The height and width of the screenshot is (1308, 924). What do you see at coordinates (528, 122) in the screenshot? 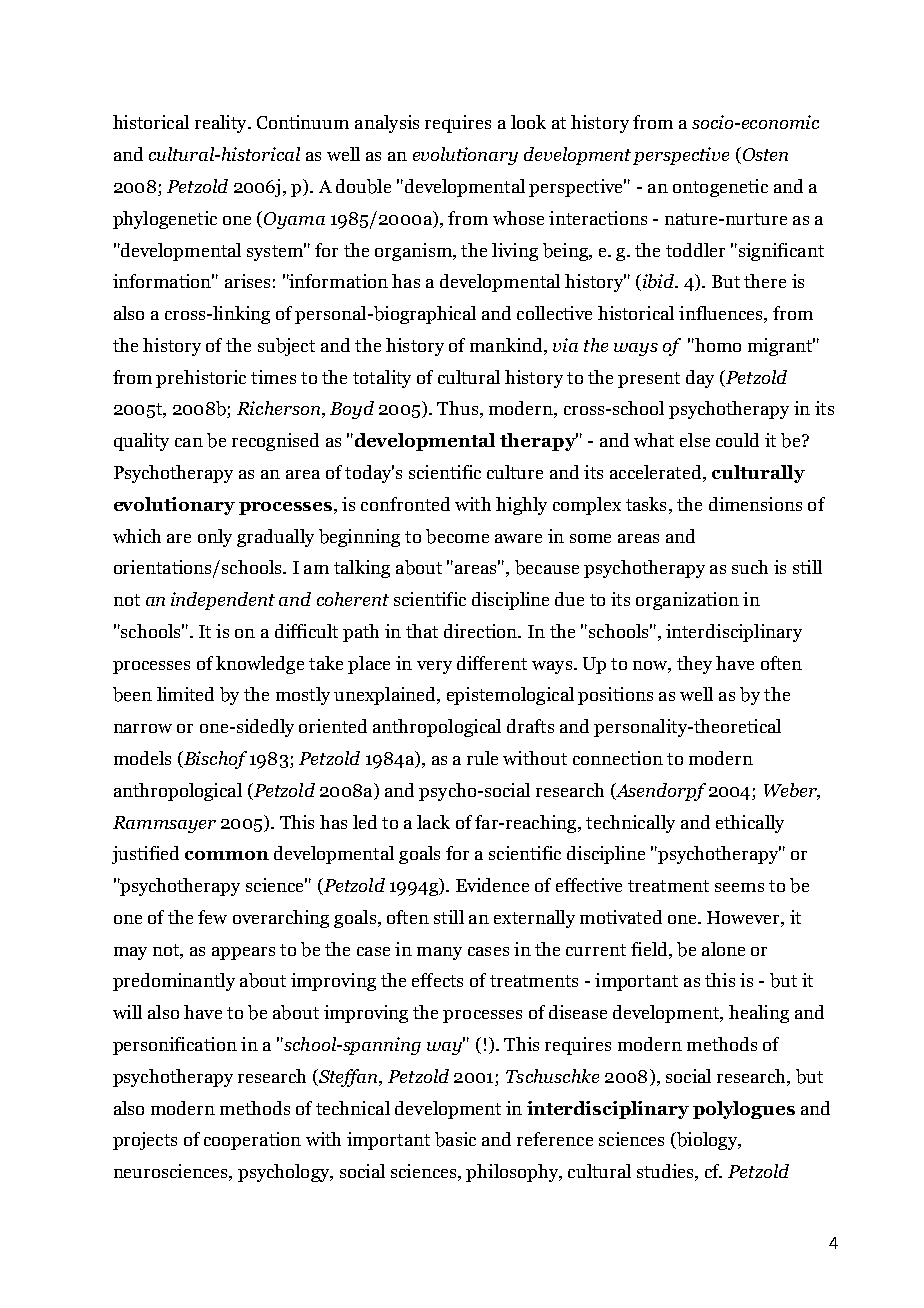
I see `look` at bounding box center [528, 122].
